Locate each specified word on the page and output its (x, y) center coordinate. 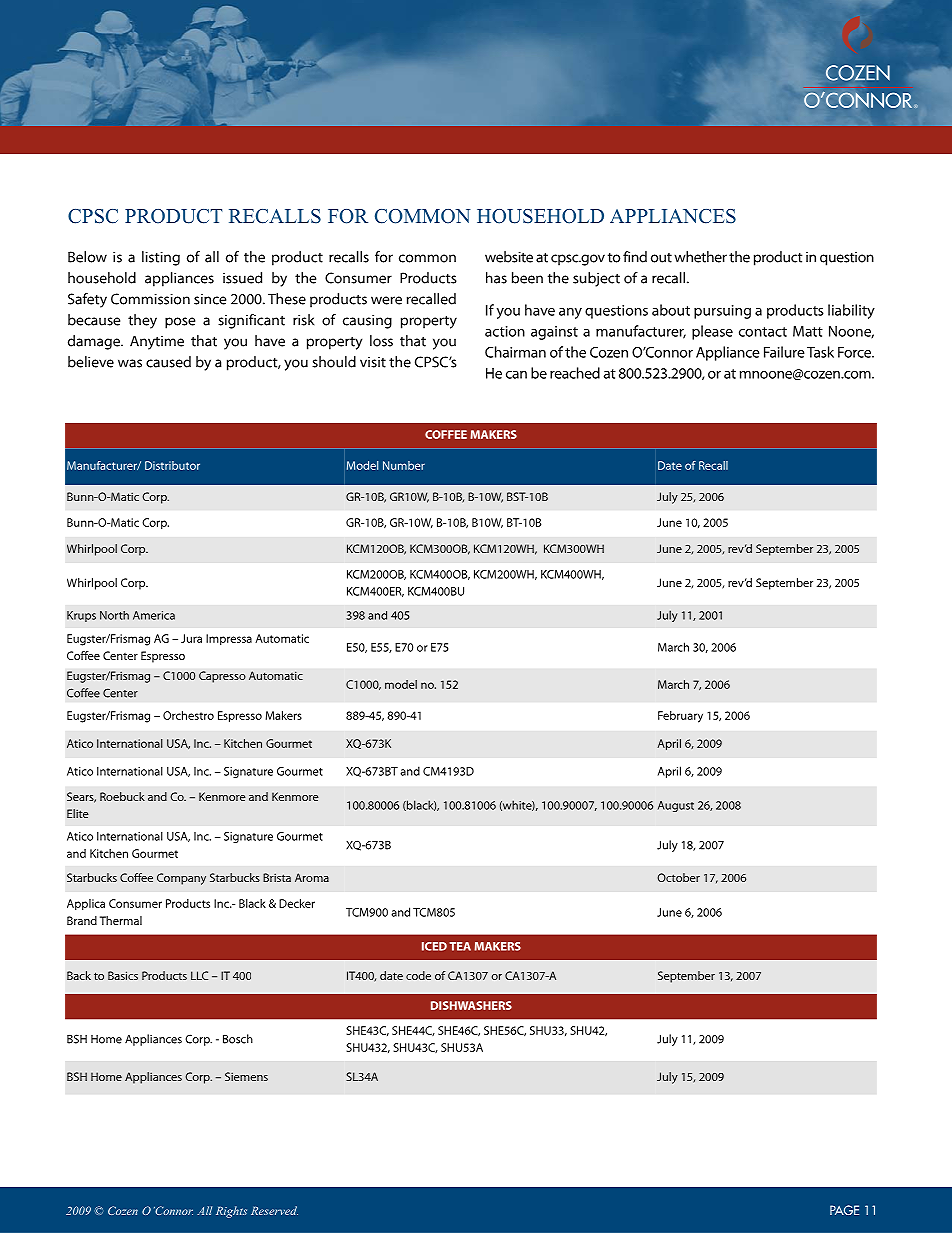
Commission (150, 299)
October (678, 877)
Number (404, 465)
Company (181, 879)
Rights (231, 1212)
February (680, 717)
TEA (460, 946)
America (154, 615)
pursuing (722, 312)
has (496, 278)
